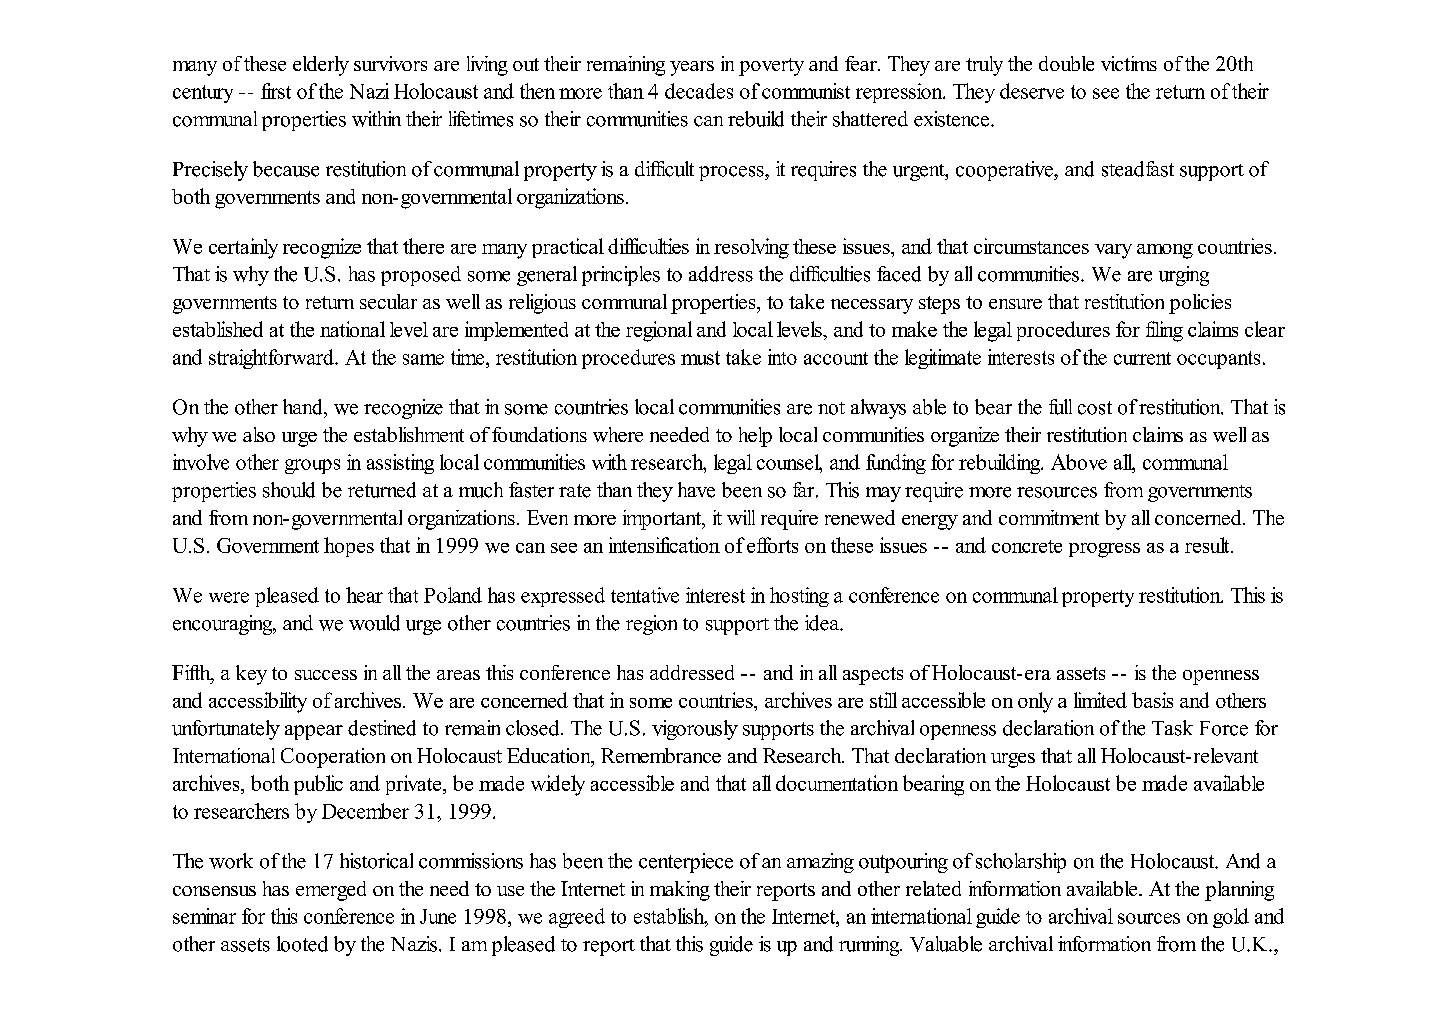 The height and width of the page is (1031, 1456). What do you see at coordinates (289, 490) in the page?
I see `should` at bounding box center [289, 490].
